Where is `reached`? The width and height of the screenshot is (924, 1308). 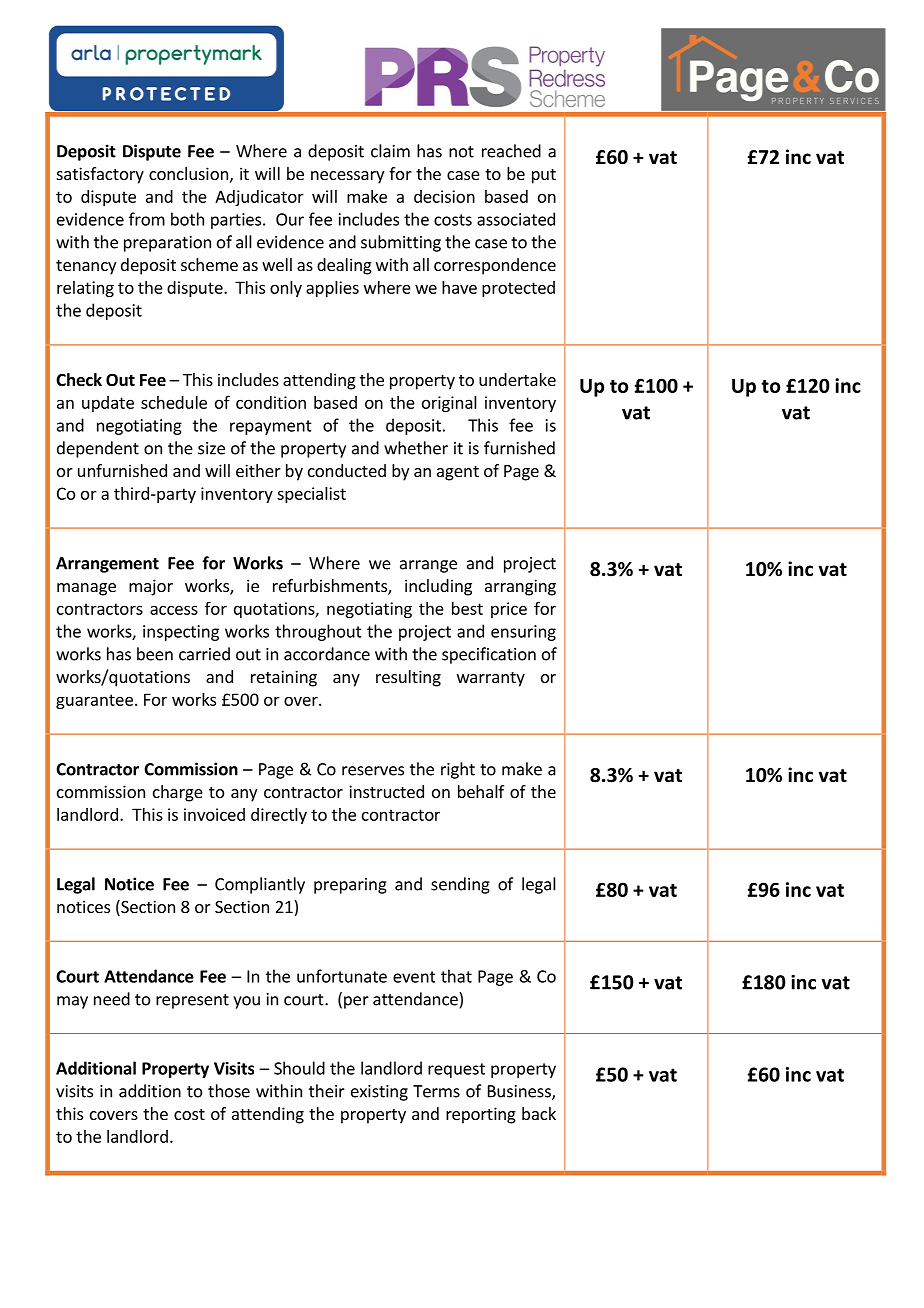
reached is located at coordinates (511, 151).
